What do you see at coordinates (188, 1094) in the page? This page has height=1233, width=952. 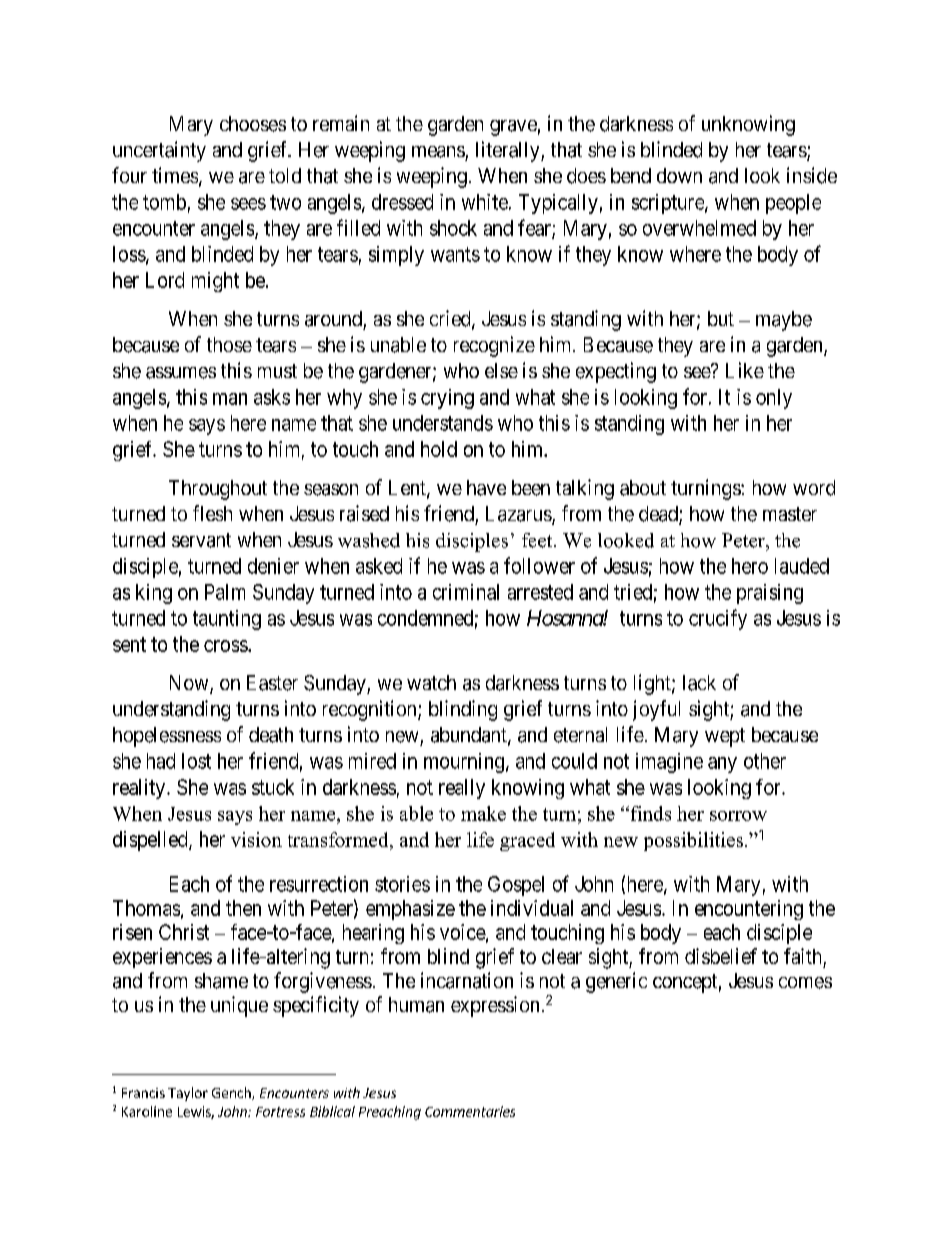 I see `Taylor` at bounding box center [188, 1094].
